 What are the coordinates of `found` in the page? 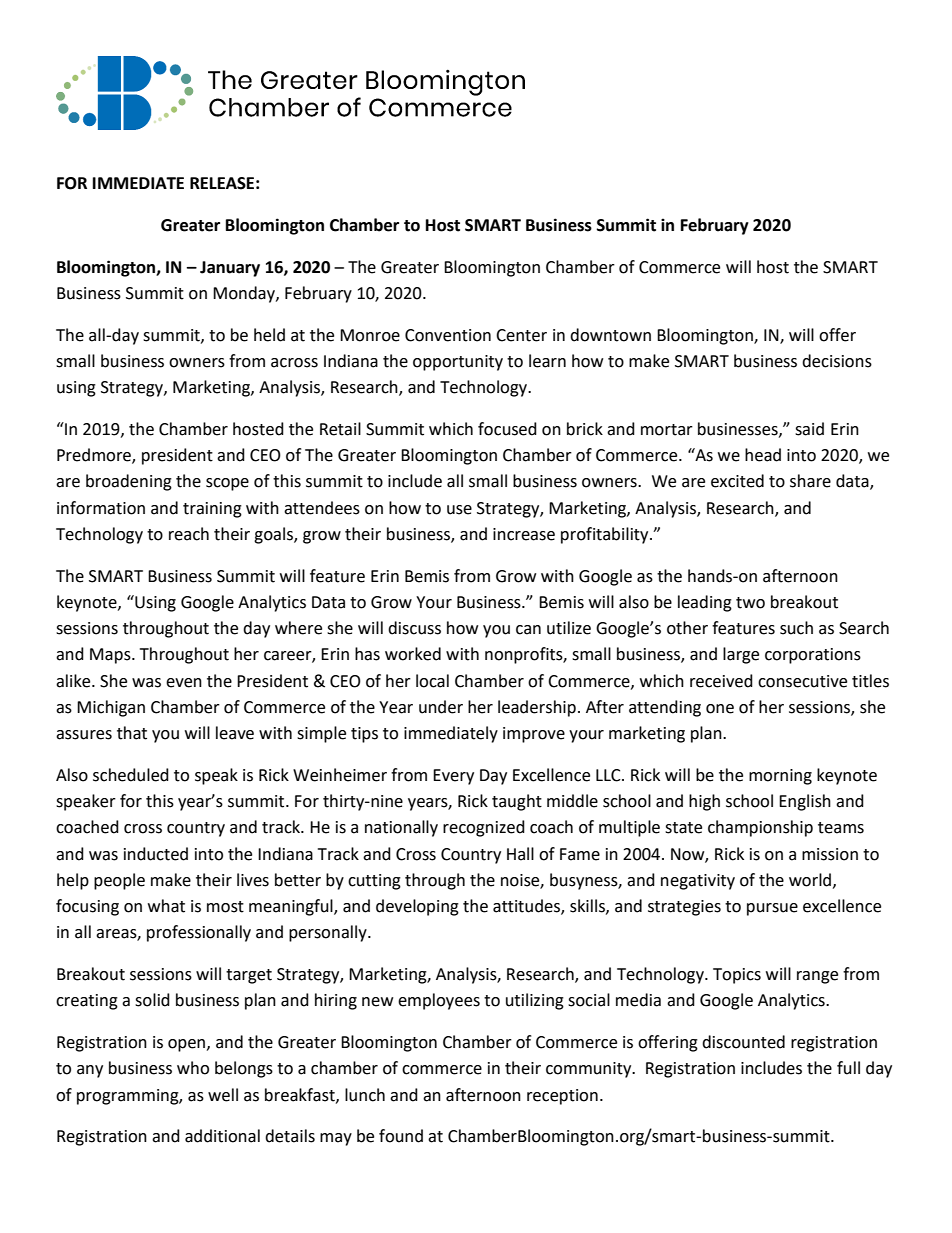 It's located at (401, 1136).
